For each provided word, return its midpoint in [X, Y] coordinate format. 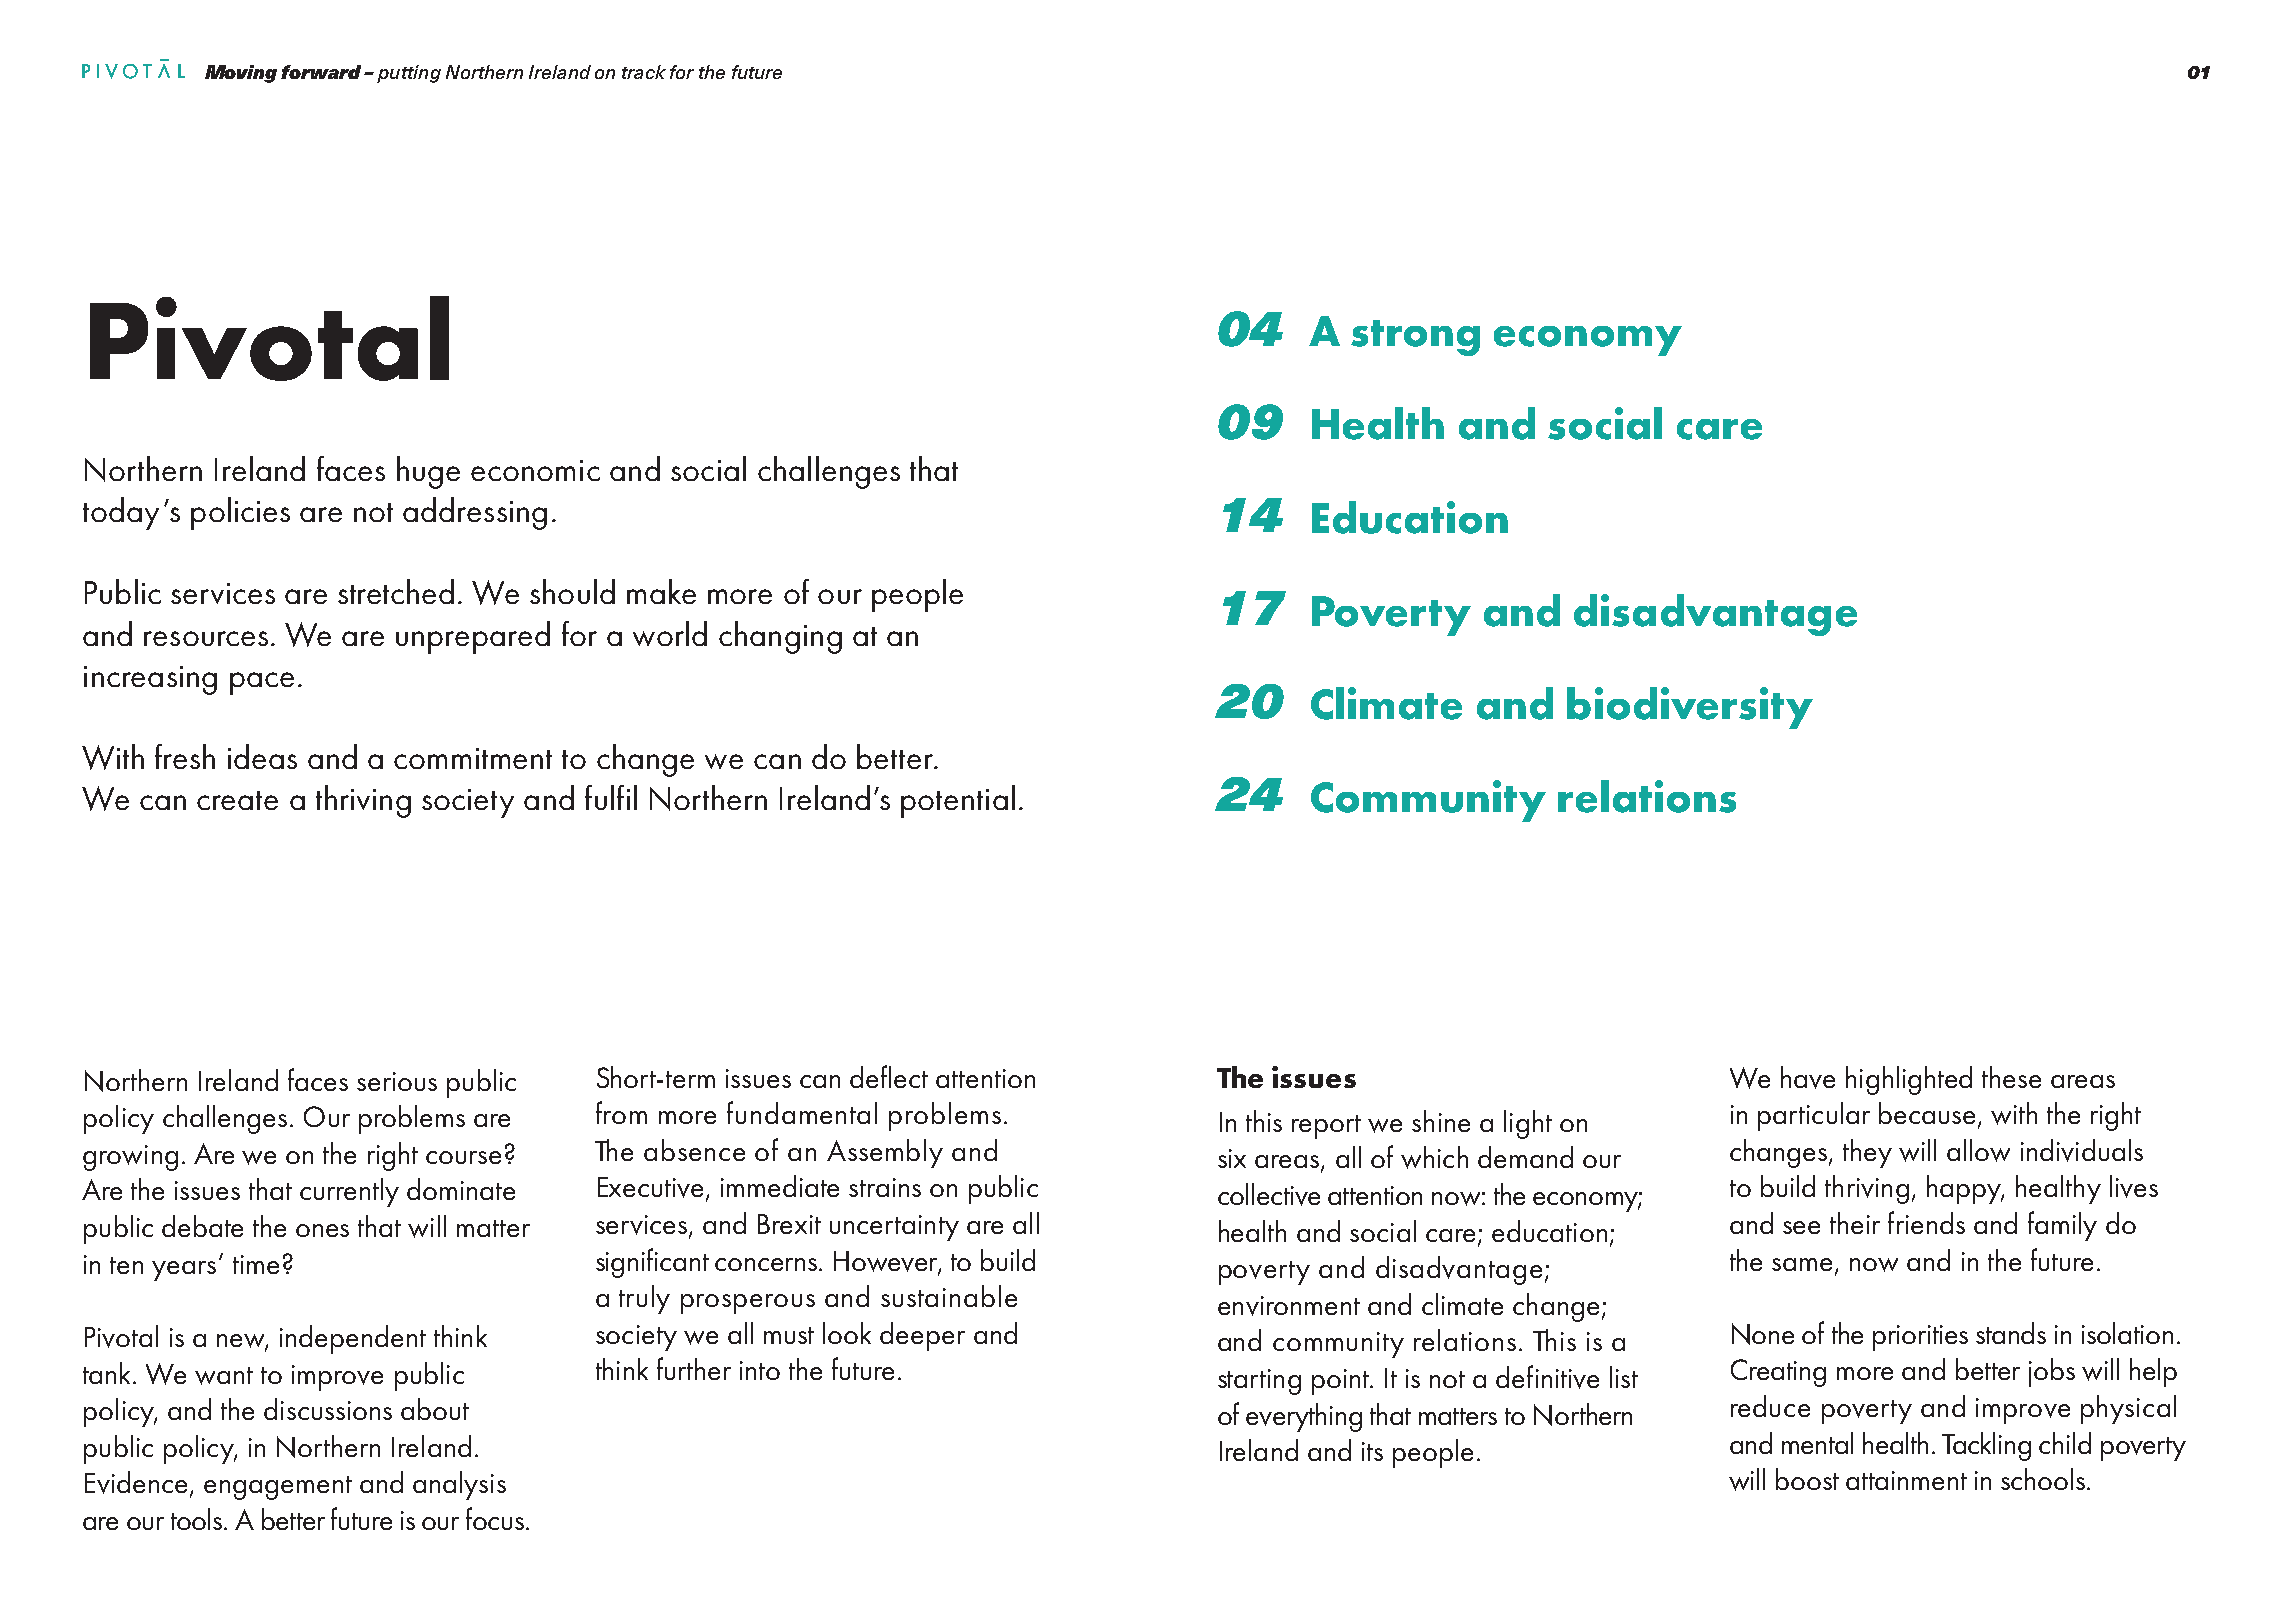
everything [1304, 1417]
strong [1415, 338]
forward [321, 72]
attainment [1906, 1480]
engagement [278, 1488]
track [644, 72]
